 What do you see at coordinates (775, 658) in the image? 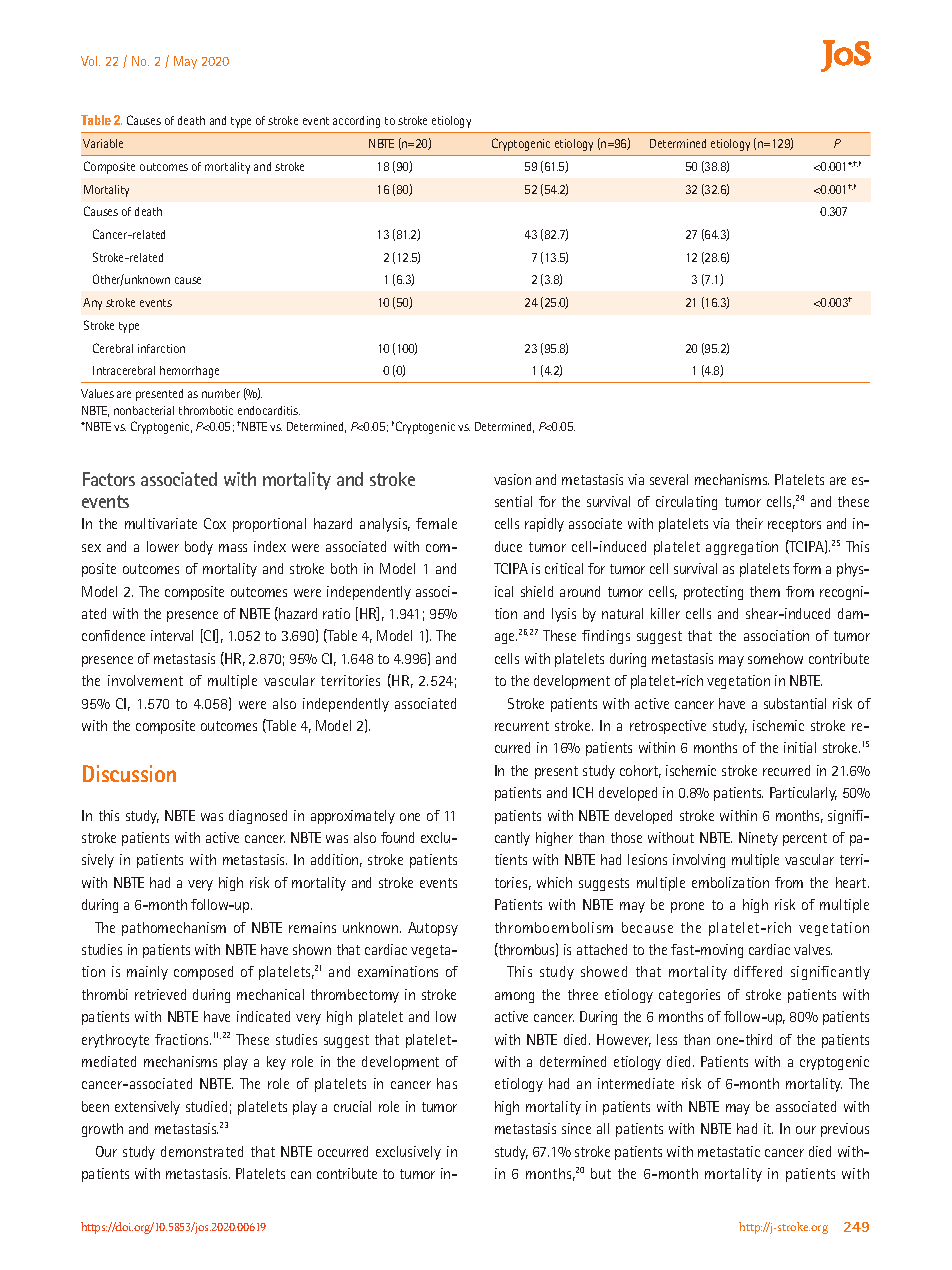
I see `somehow` at bounding box center [775, 658].
